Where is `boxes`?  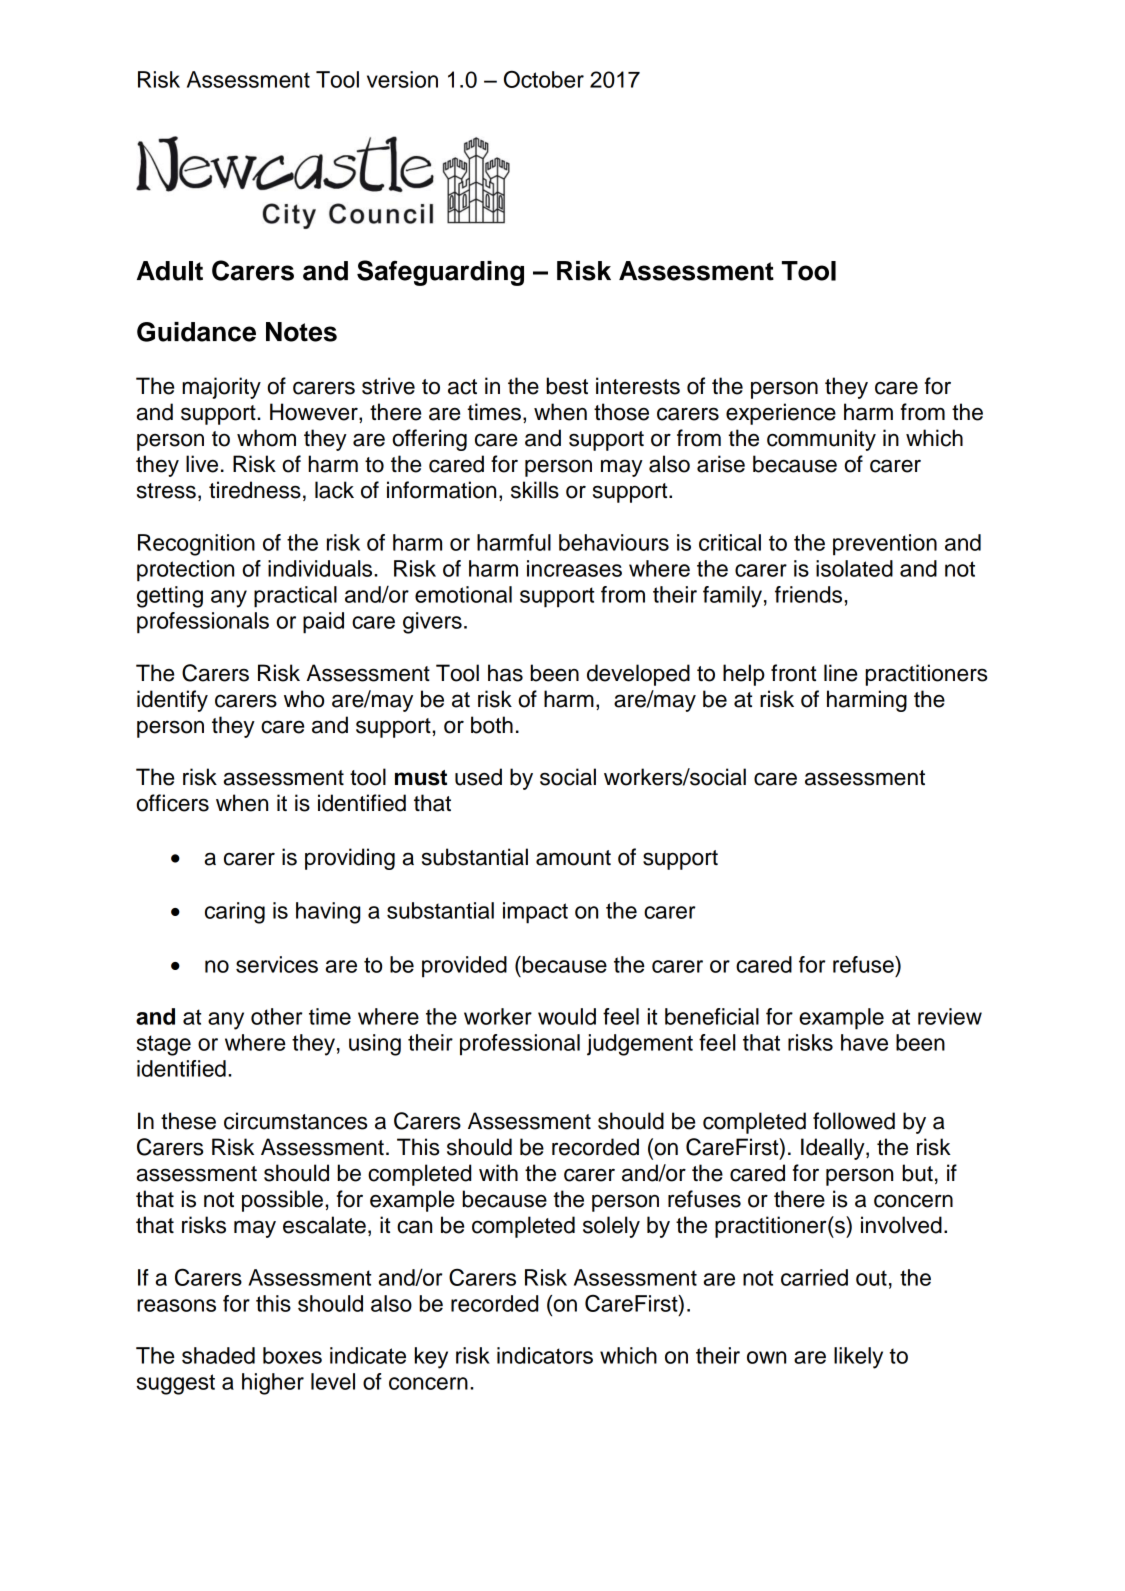
boxes is located at coordinates (292, 1355).
